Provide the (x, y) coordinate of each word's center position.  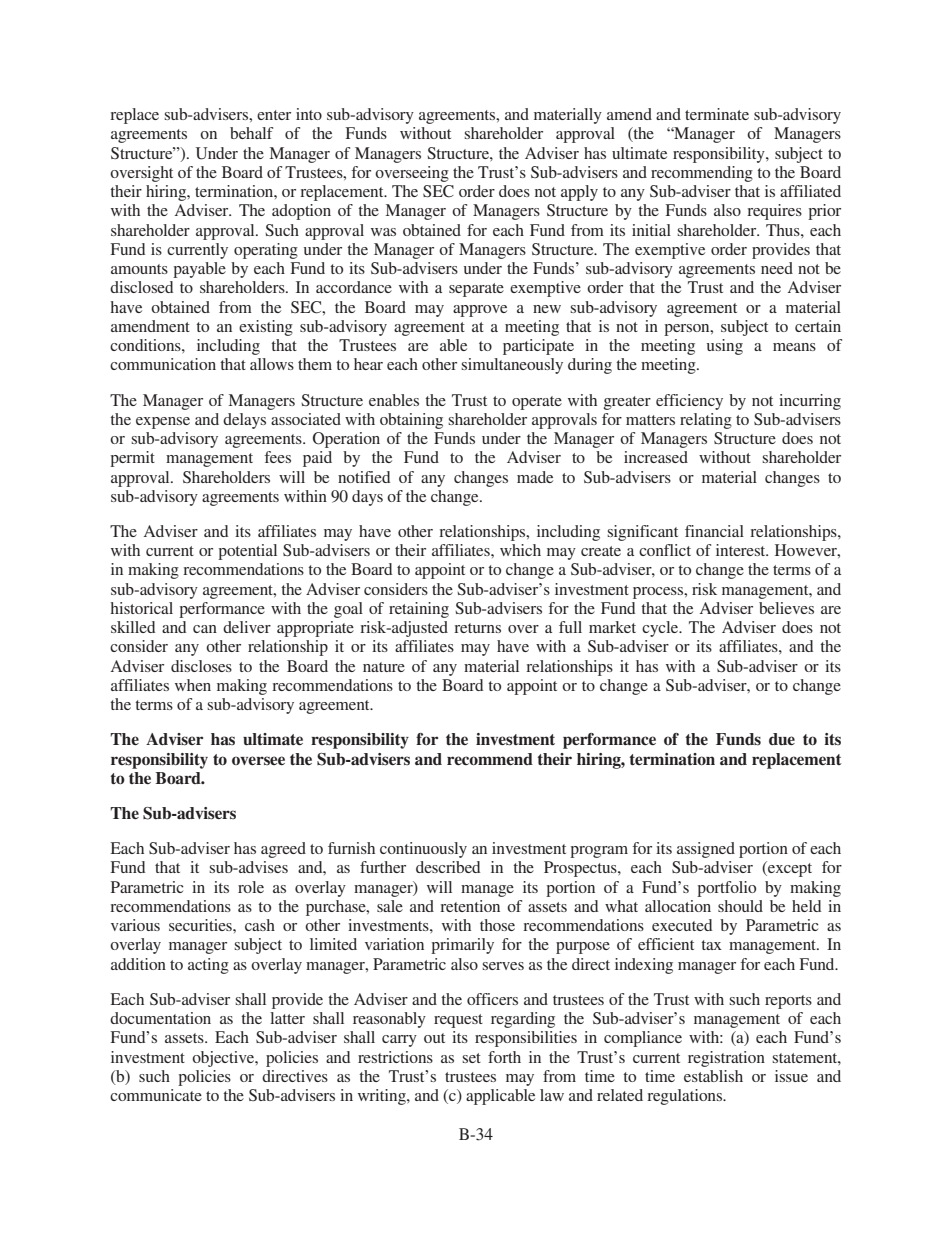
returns (477, 628)
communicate (156, 1095)
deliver (247, 627)
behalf (251, 133)
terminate (717, 114)
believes (786, 608)
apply (579, 193)
